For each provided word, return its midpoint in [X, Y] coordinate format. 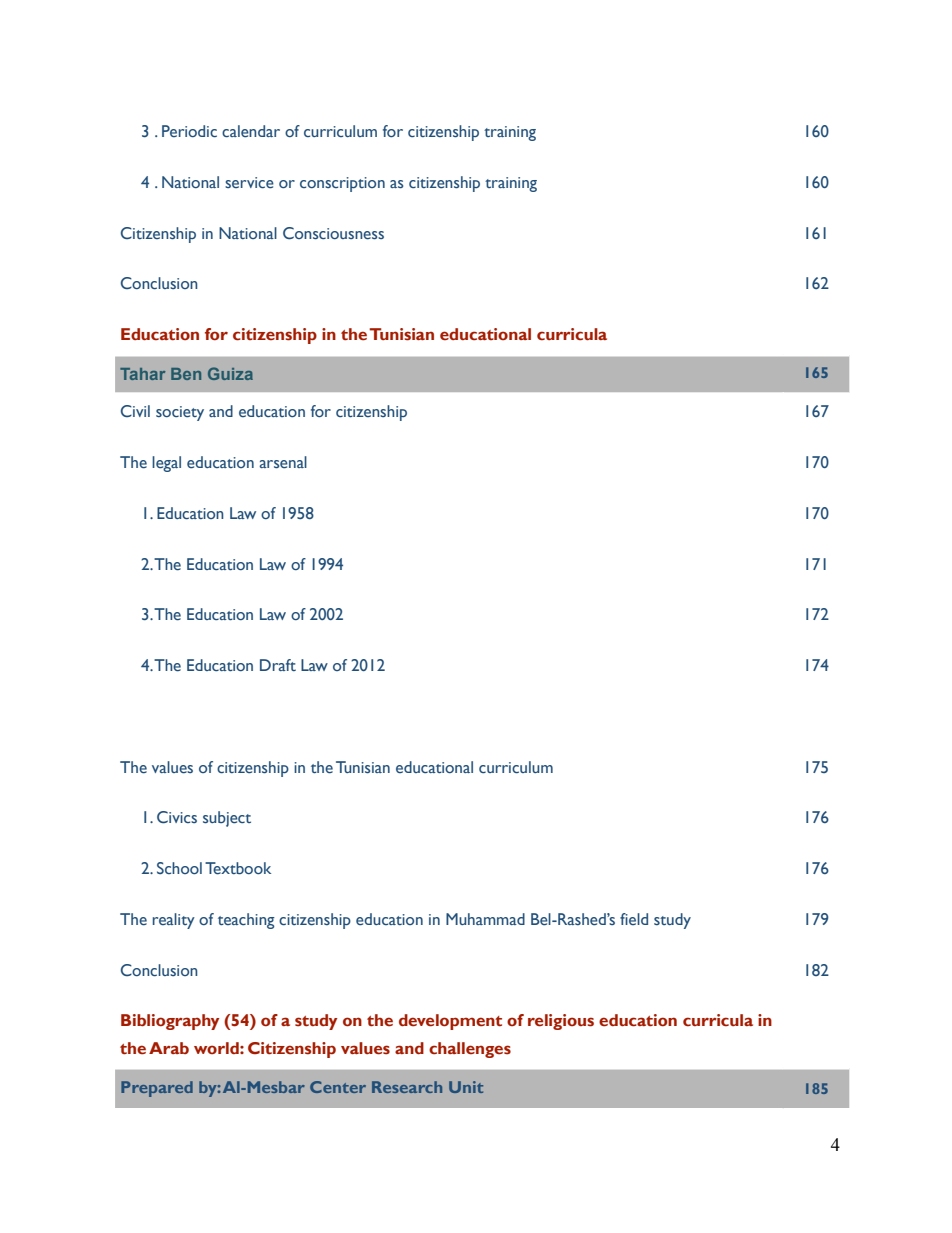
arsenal [283, 462]
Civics [177, 817]
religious [561, 1022]
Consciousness [333, 233]
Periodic [189, 131]
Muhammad [485, 919]
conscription [342, 184]
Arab [169, 1048]
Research [407, 1087]
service [249, 183]
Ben [186, 374]
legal [166, 464]
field [634, 919]
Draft [278, 665]
